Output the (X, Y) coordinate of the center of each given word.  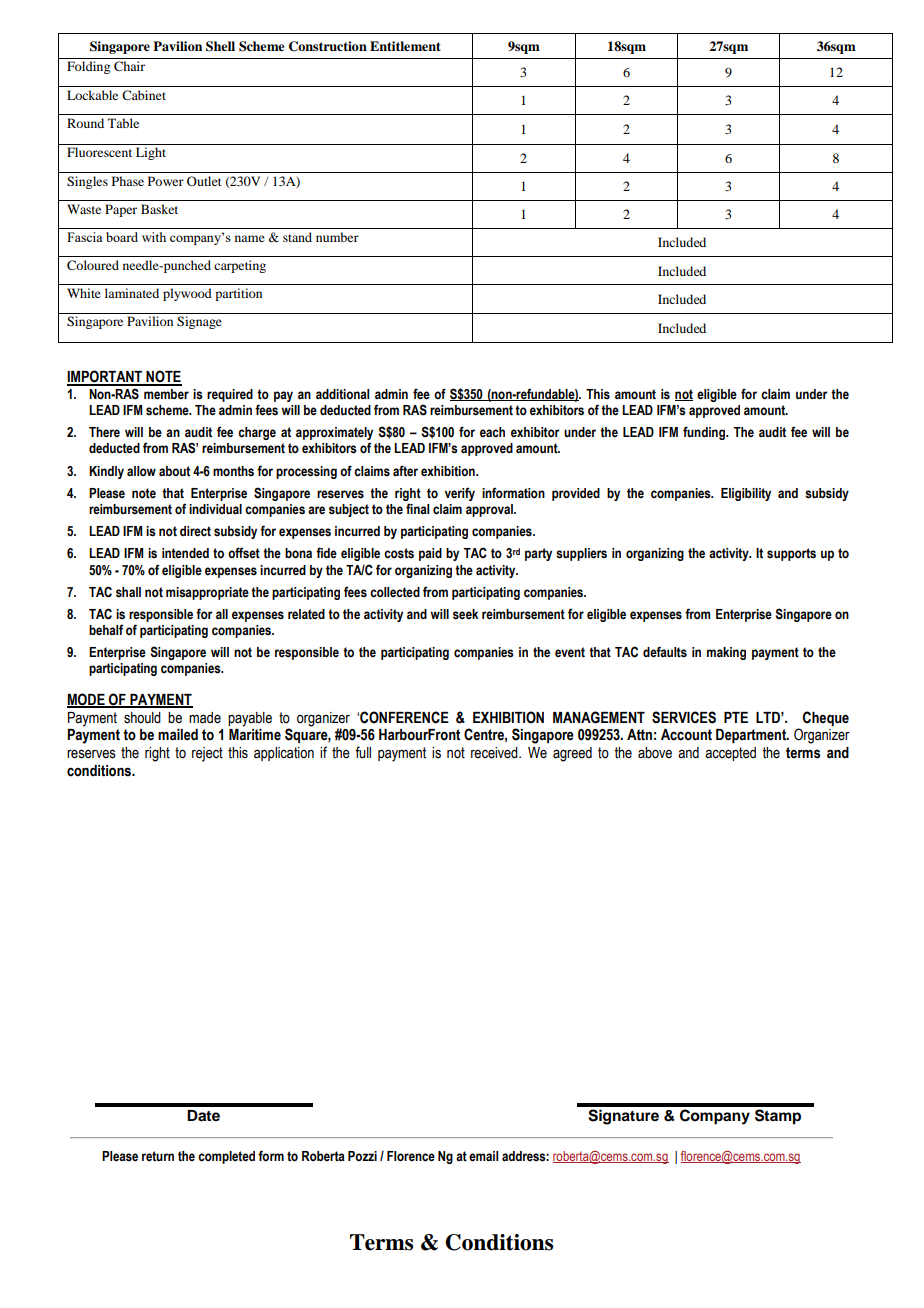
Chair (129, 66)
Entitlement (405, 46)
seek (465, 614)
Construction (328, 46)
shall (128, 592)
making (726, 653)
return (158, 1156)
